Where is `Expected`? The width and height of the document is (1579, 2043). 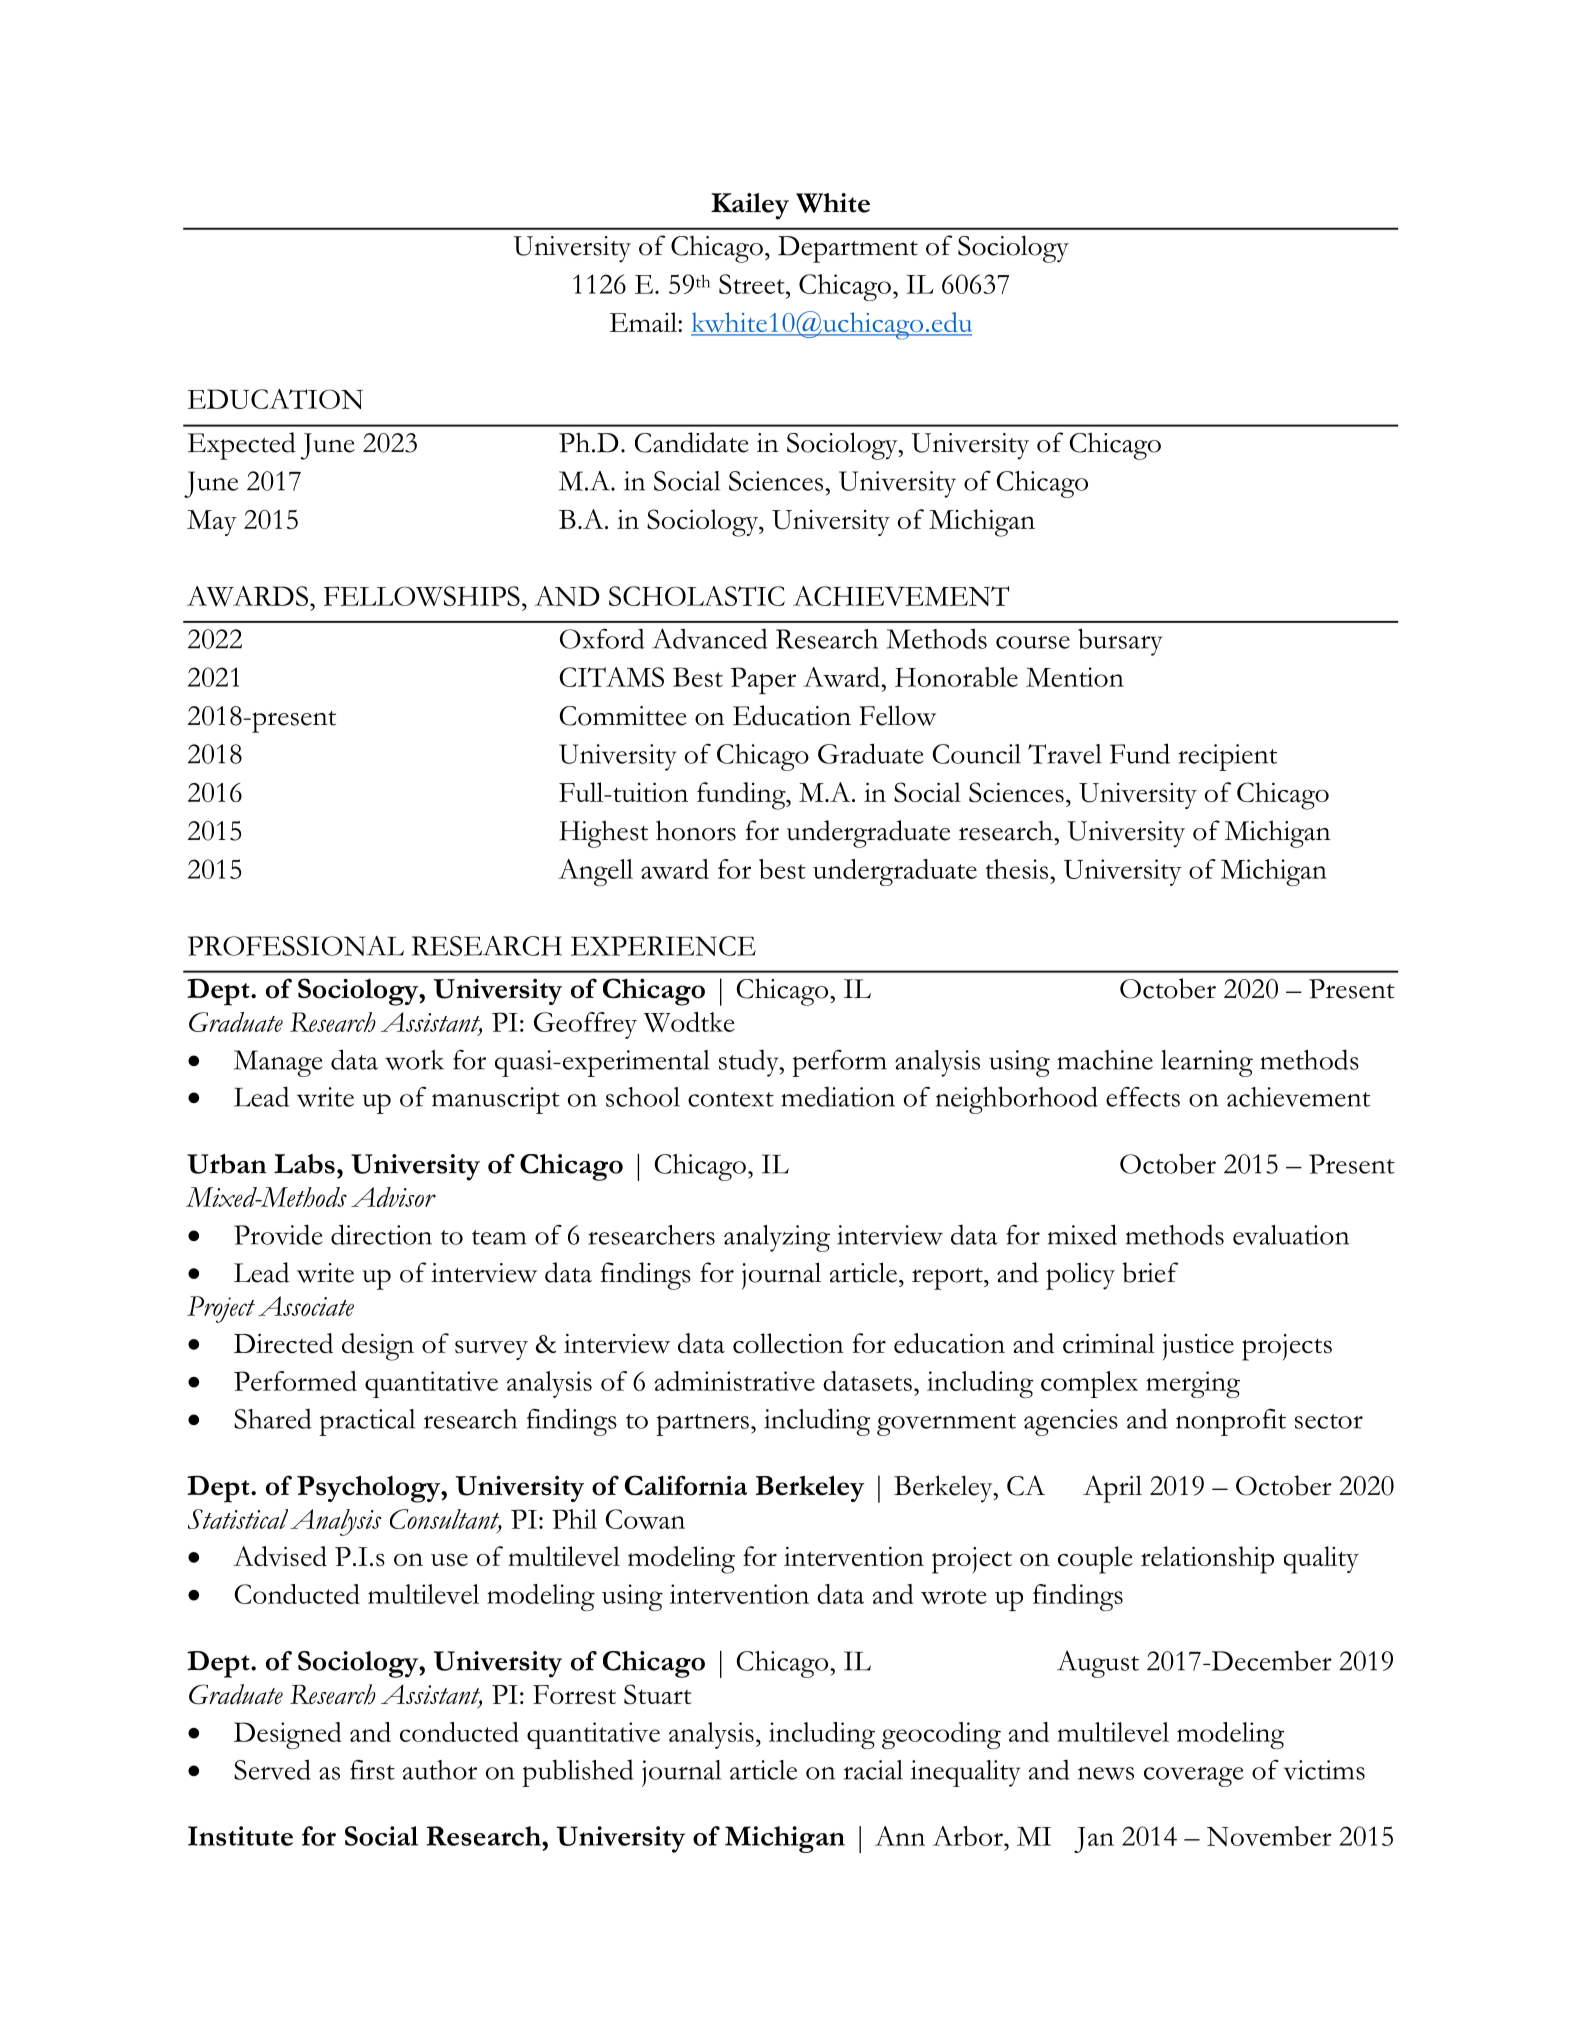
Expected is located at coordinates (242, 446).
